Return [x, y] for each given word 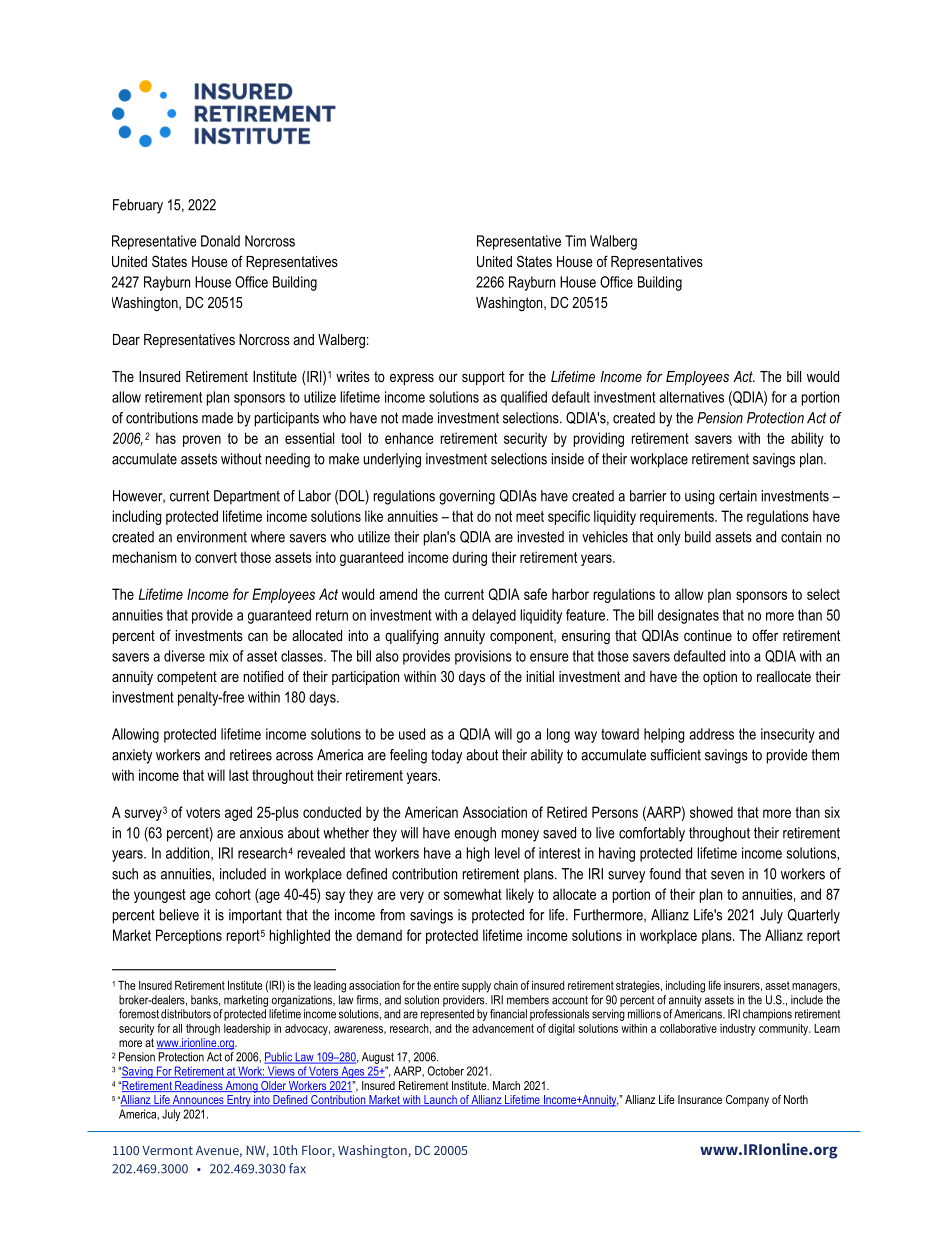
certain [738, 496]
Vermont [167, 1150]
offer [765, 635]
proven [202, 441]
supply [476, 987]
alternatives [691, 397]
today [446, 756]
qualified [524, 398]
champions [767, 1015]
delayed [494, 616]
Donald [220, 241]
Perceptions [189, 936]
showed [711, 812]
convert [216, 557]
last [239, 775]
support [483, 378]
